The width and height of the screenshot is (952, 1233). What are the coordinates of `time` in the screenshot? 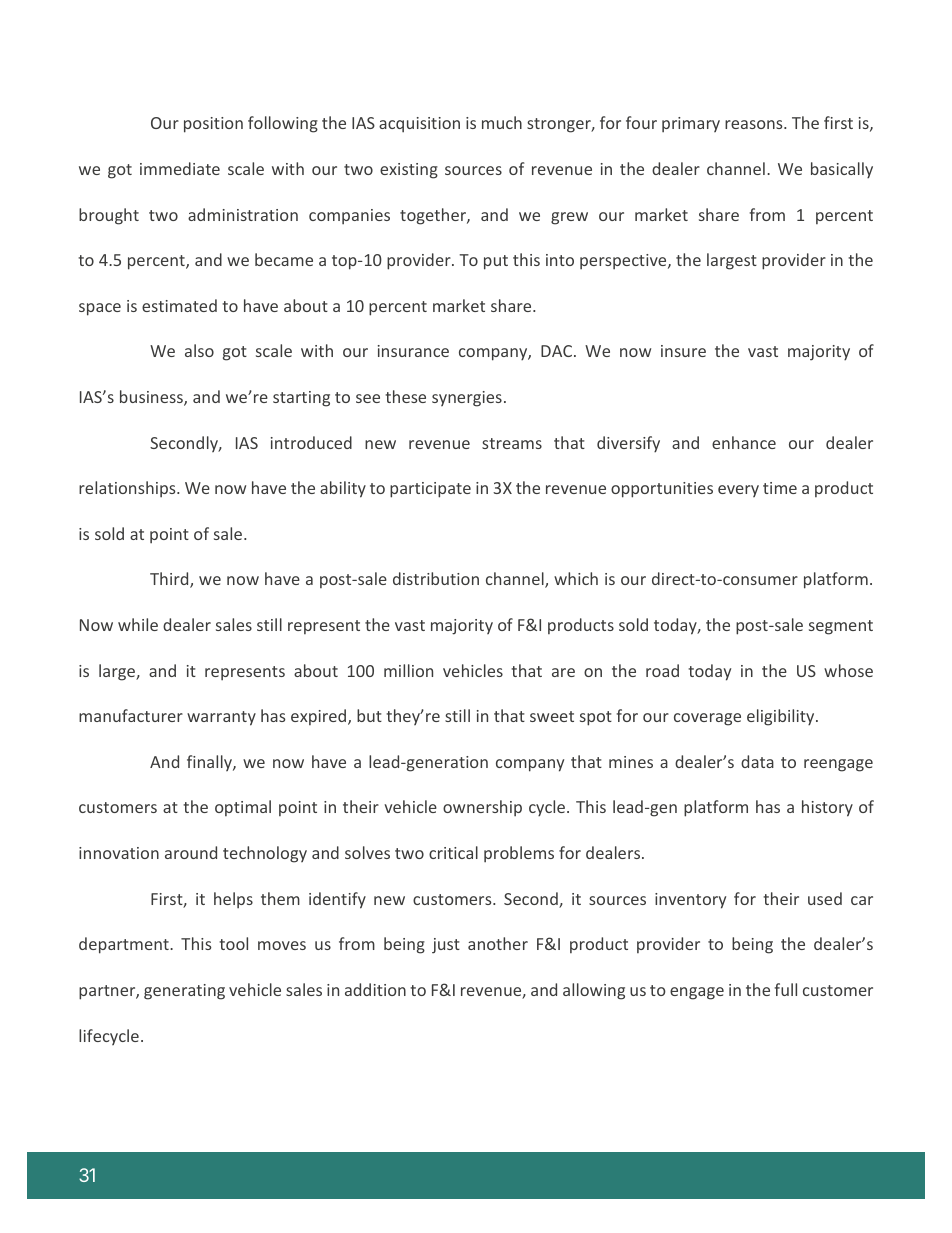 It's located at (780, 488).
